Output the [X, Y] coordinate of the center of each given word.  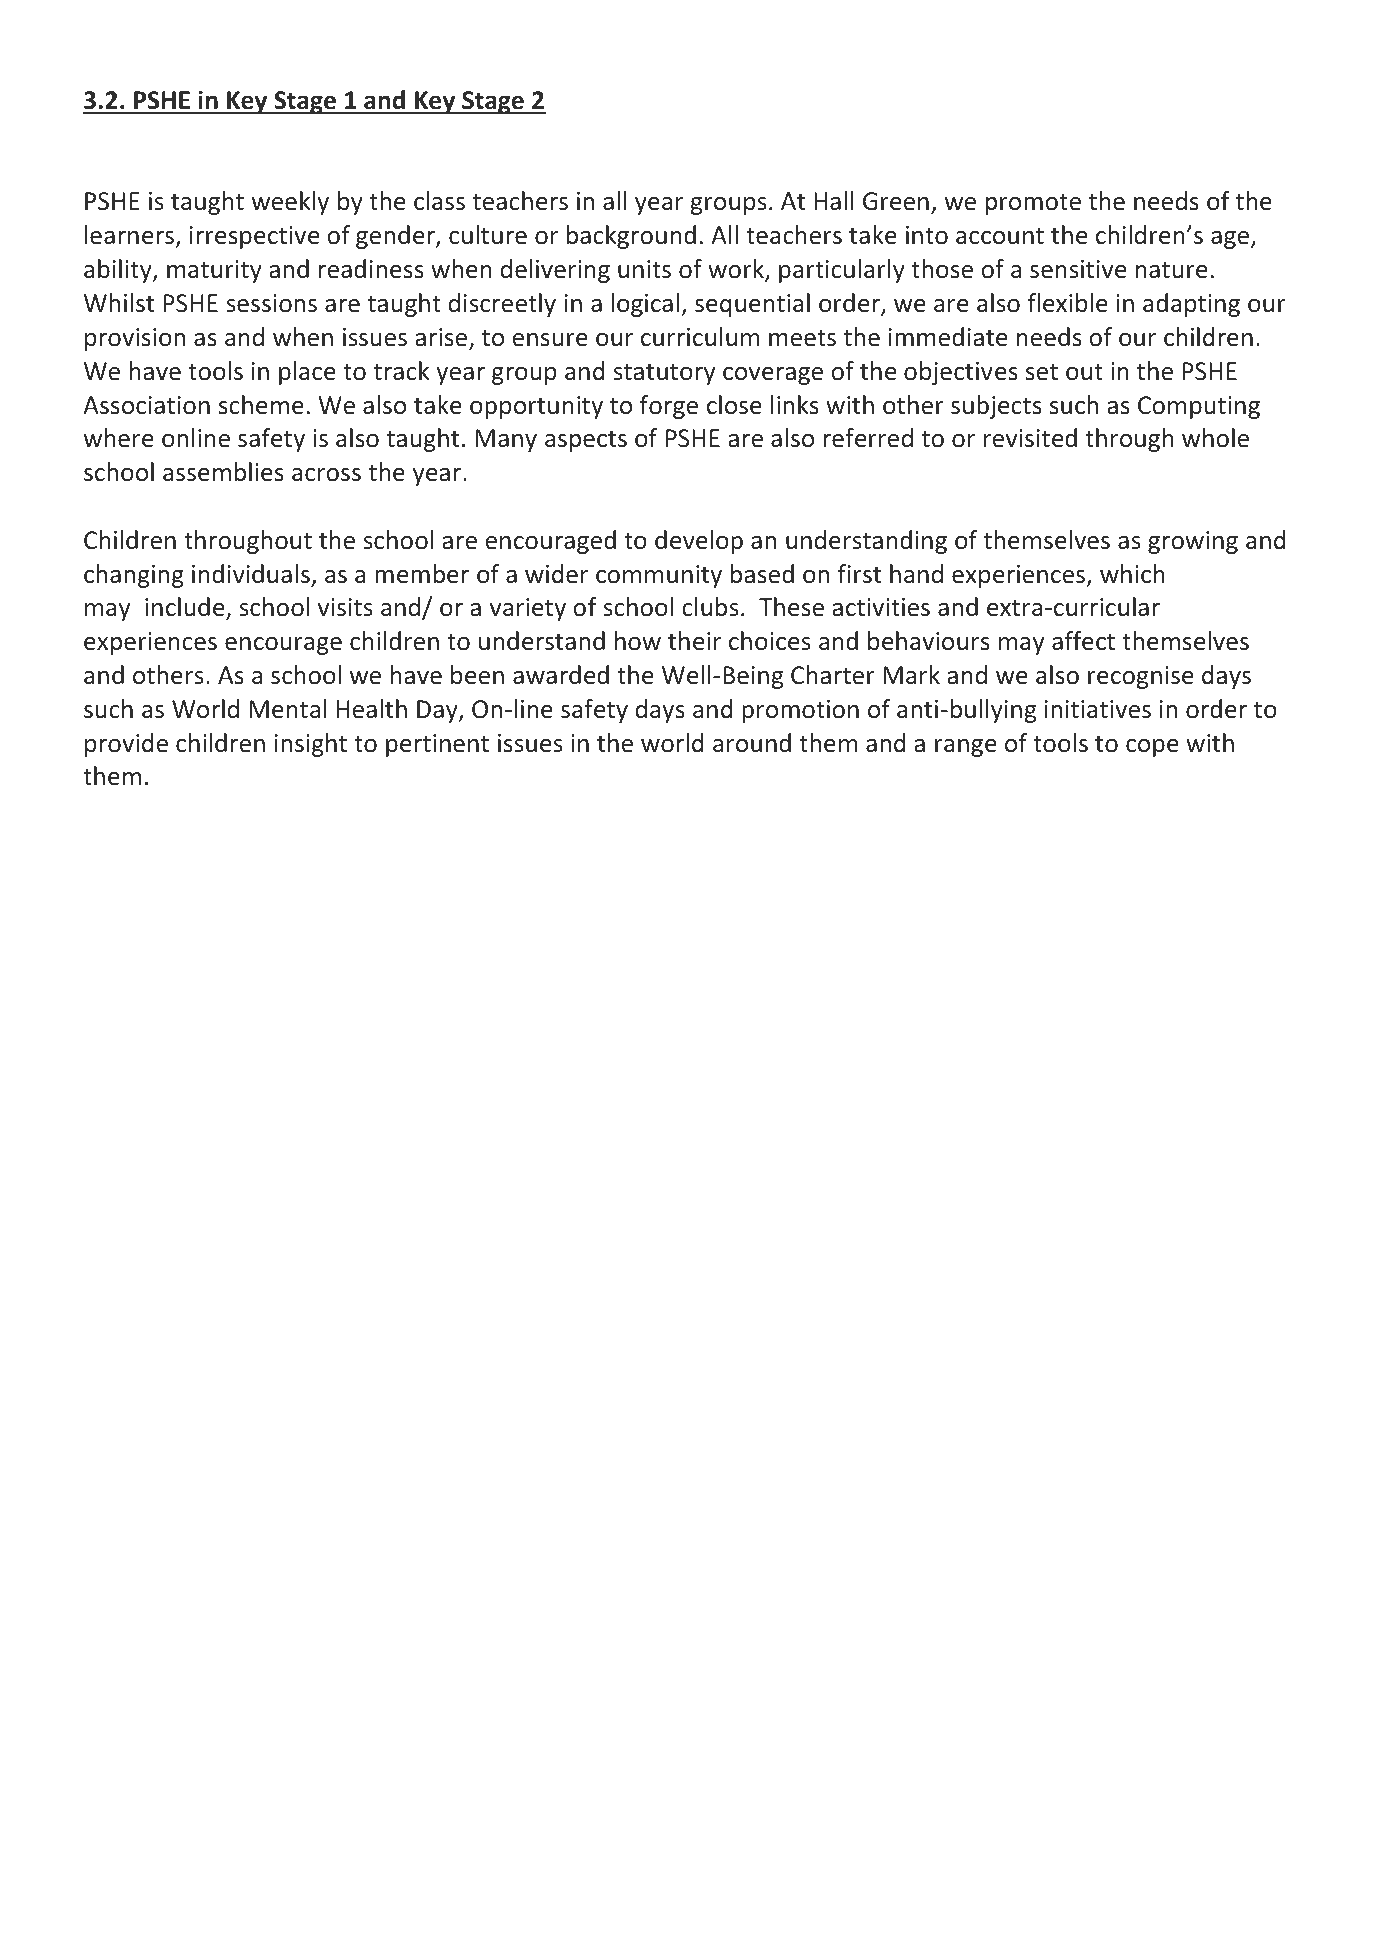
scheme [261, 405]
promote [1033, 204]
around [752, 743]
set [1042, 372]
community [659, 576]
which [1132, 574]
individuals [251, 574]
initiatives [1098, 709]
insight [311, 745]
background [631, 237]
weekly [290, 203]
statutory [664, 374]
